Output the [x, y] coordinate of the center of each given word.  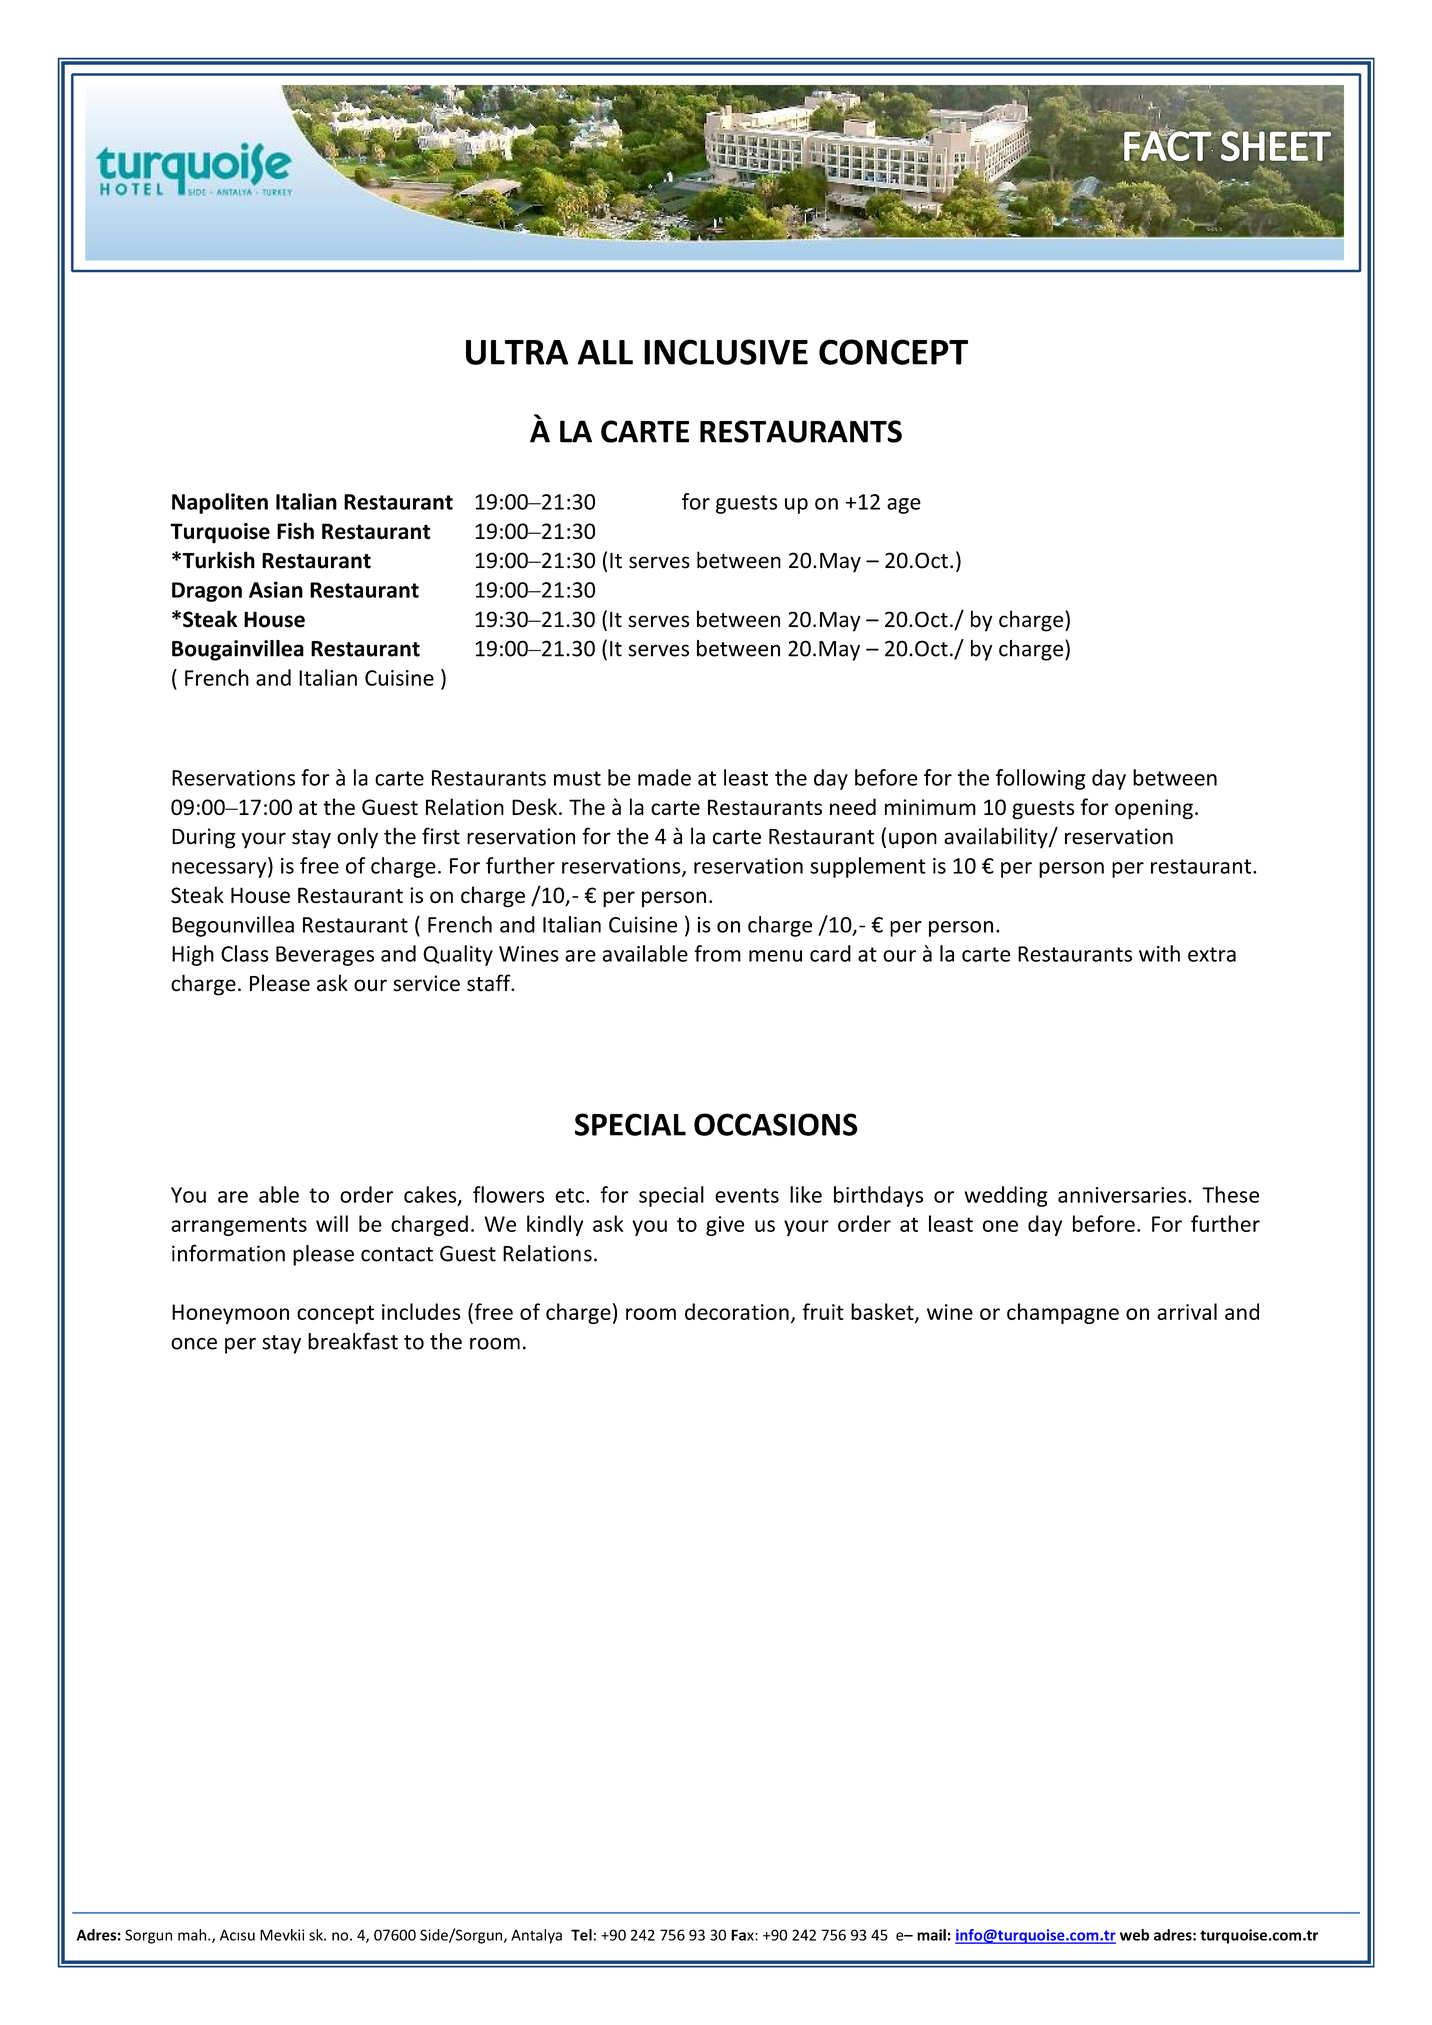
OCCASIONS [776, 1124]
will [332, 1223]
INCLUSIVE [726, 352]
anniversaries [1123, 1195]
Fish [295, 531]
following [1040, 779]
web [1134, 1935]
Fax [743, 1935]
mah [193, 1935]
